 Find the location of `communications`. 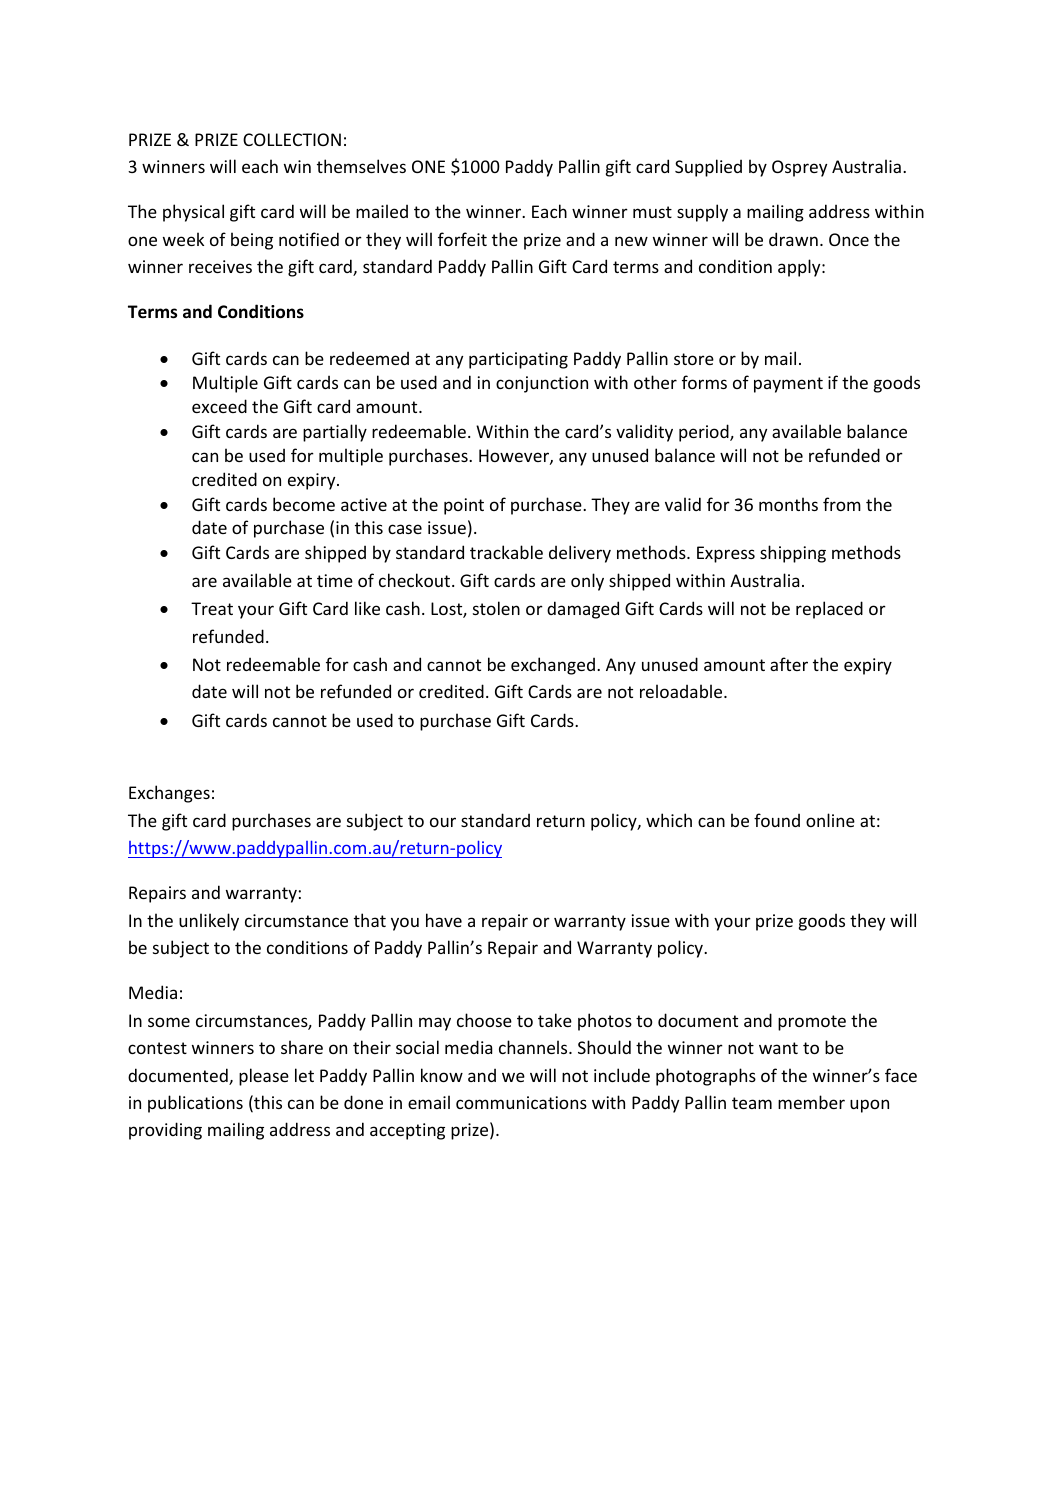

communications is located at coordinates (521, 1102).
